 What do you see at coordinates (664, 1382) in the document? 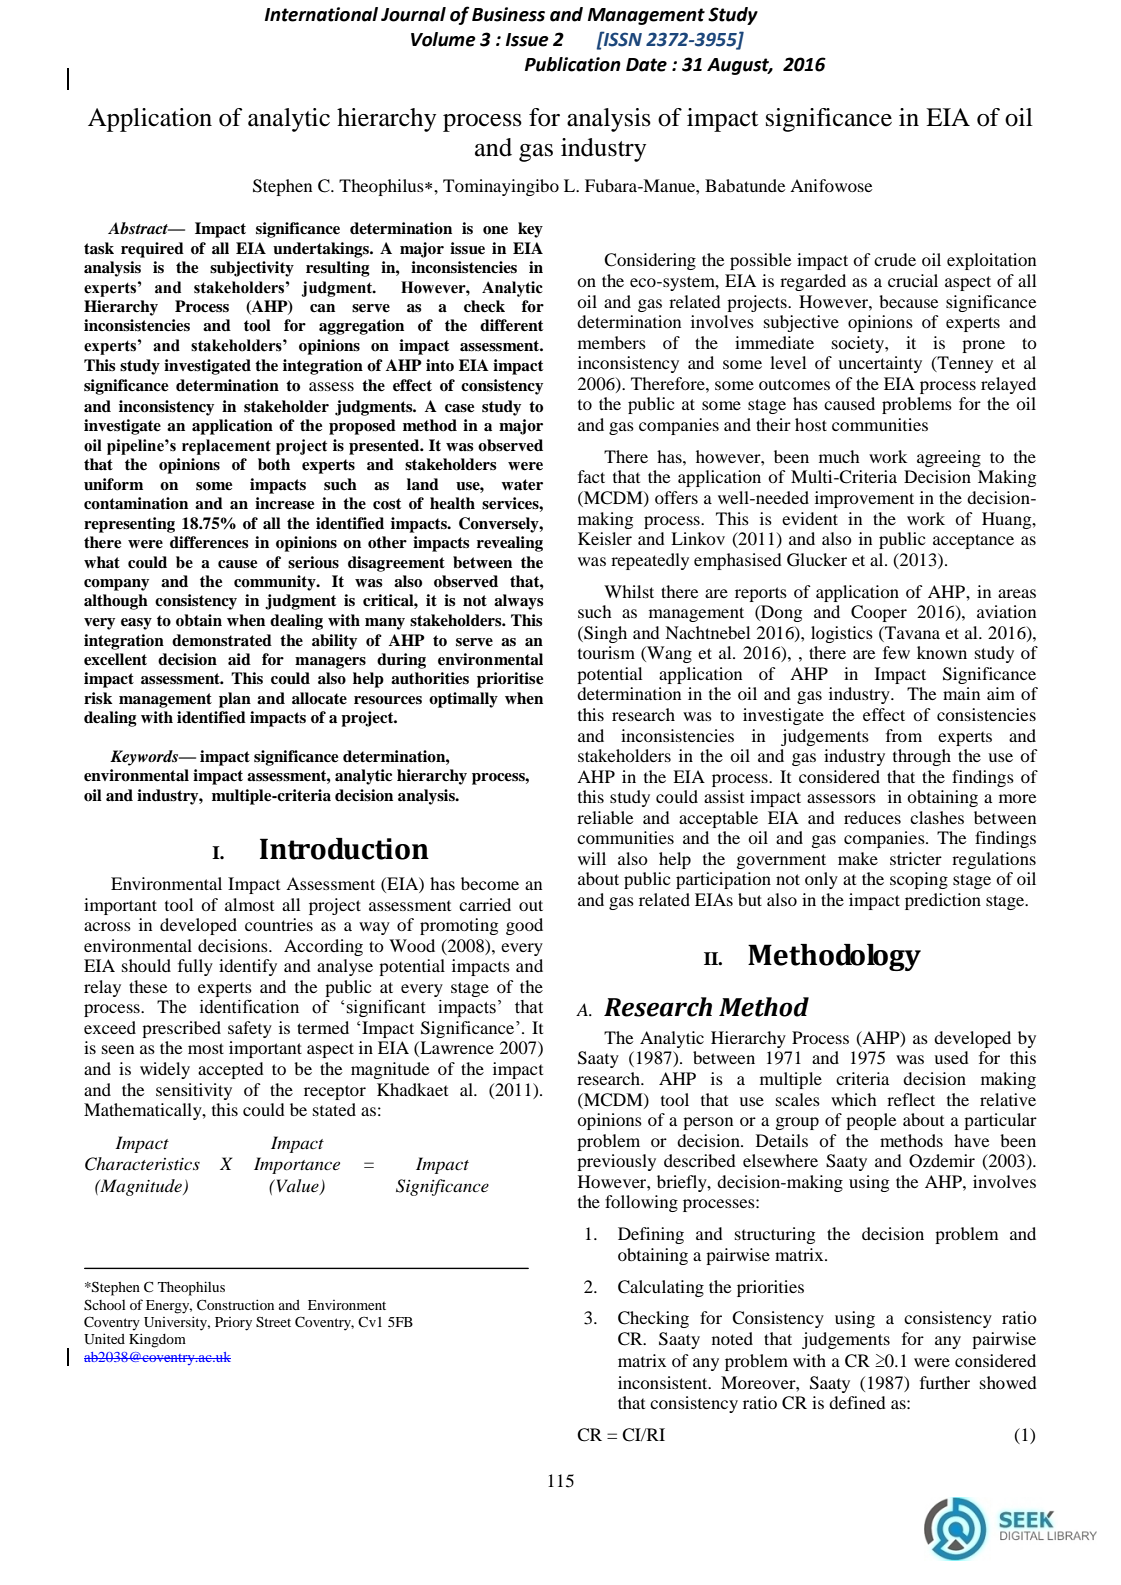
I see `inconsistent` at bounding box center [664, 1382].
